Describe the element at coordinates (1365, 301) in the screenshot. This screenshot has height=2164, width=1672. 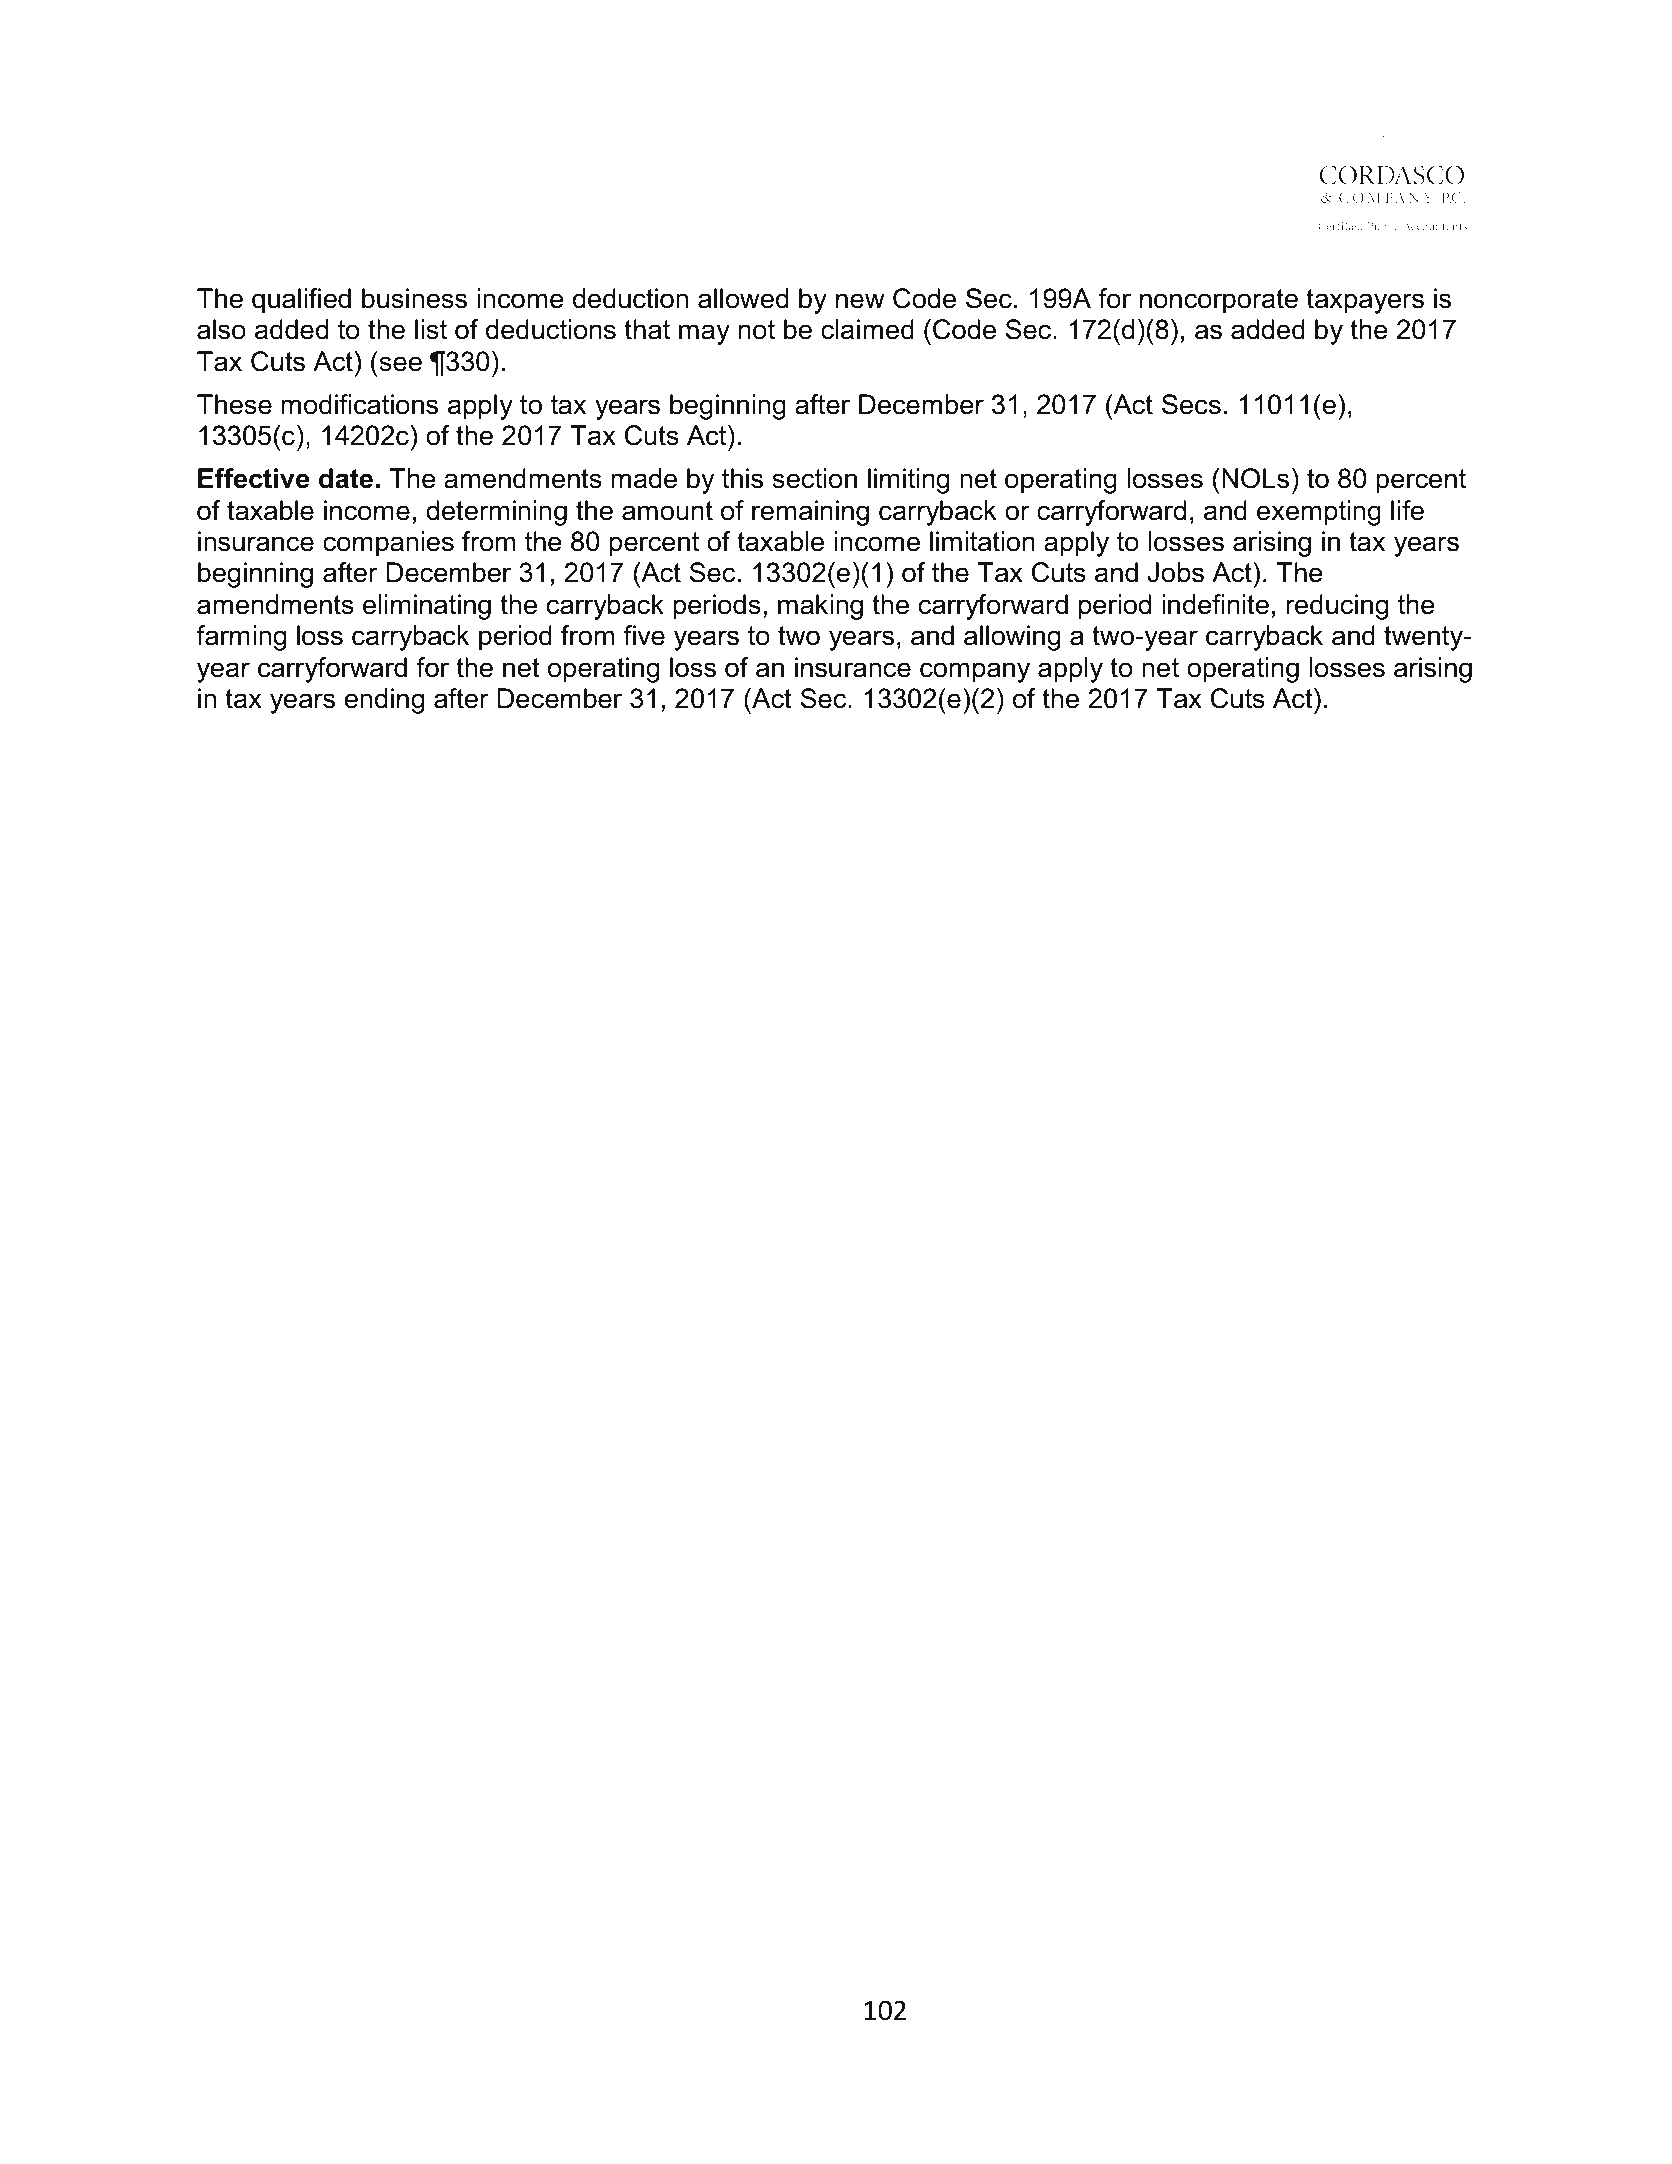
I see `taxpayers` at that location.
